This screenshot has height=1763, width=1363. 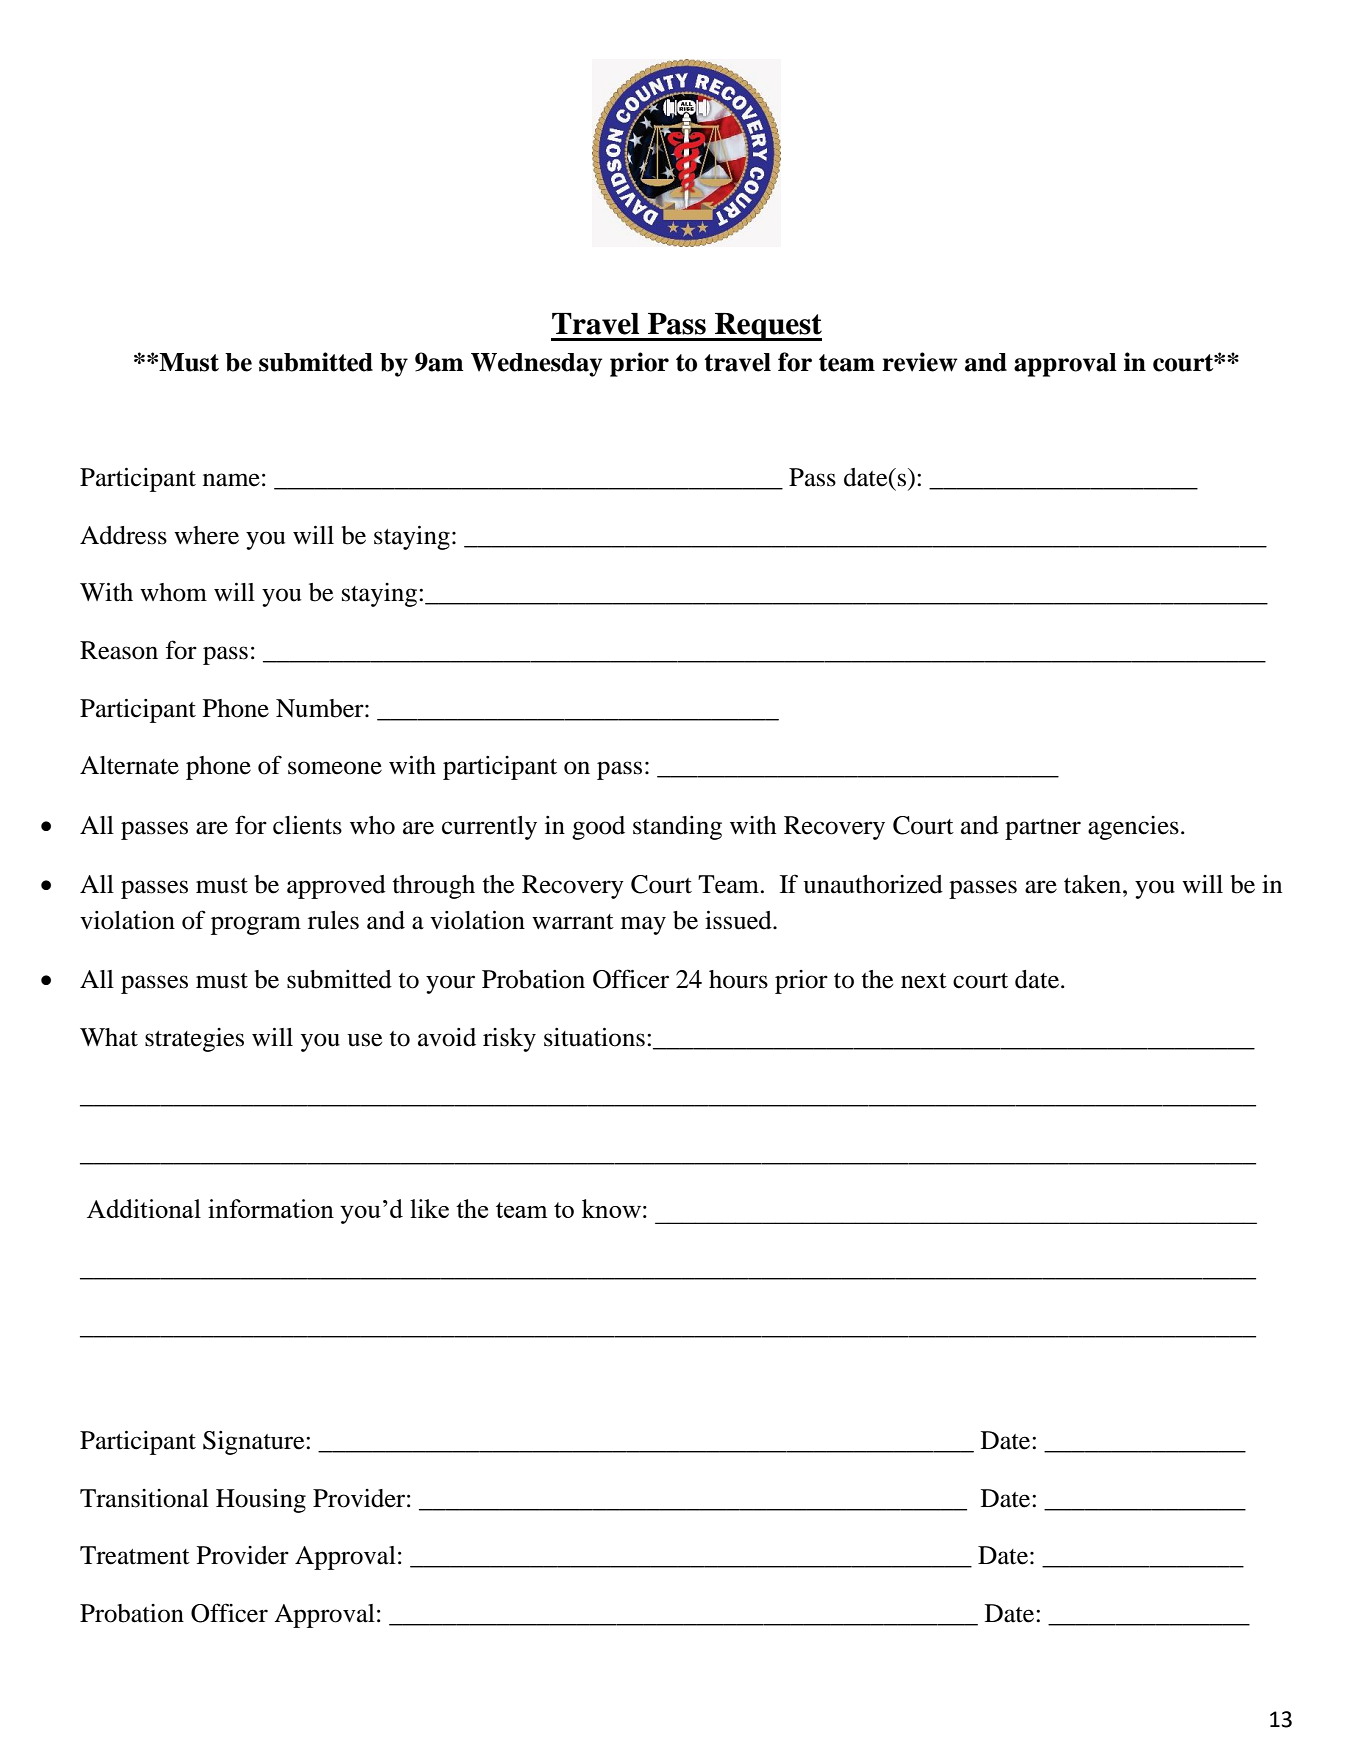 I want to click on name, so click(x=231, y=480).
